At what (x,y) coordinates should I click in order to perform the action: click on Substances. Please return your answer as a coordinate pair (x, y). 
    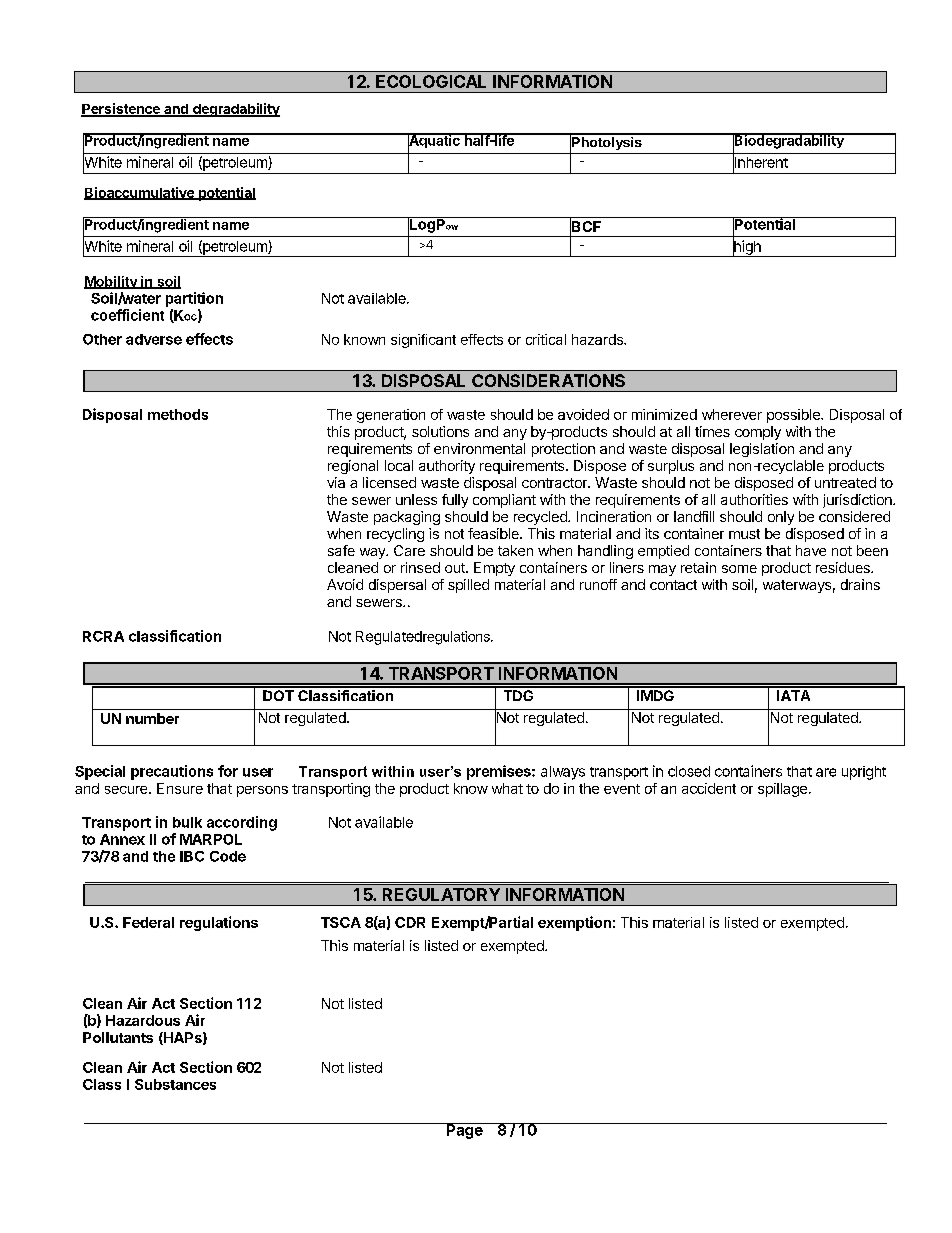
    Looking at the image, I should click on (175, 1084).
